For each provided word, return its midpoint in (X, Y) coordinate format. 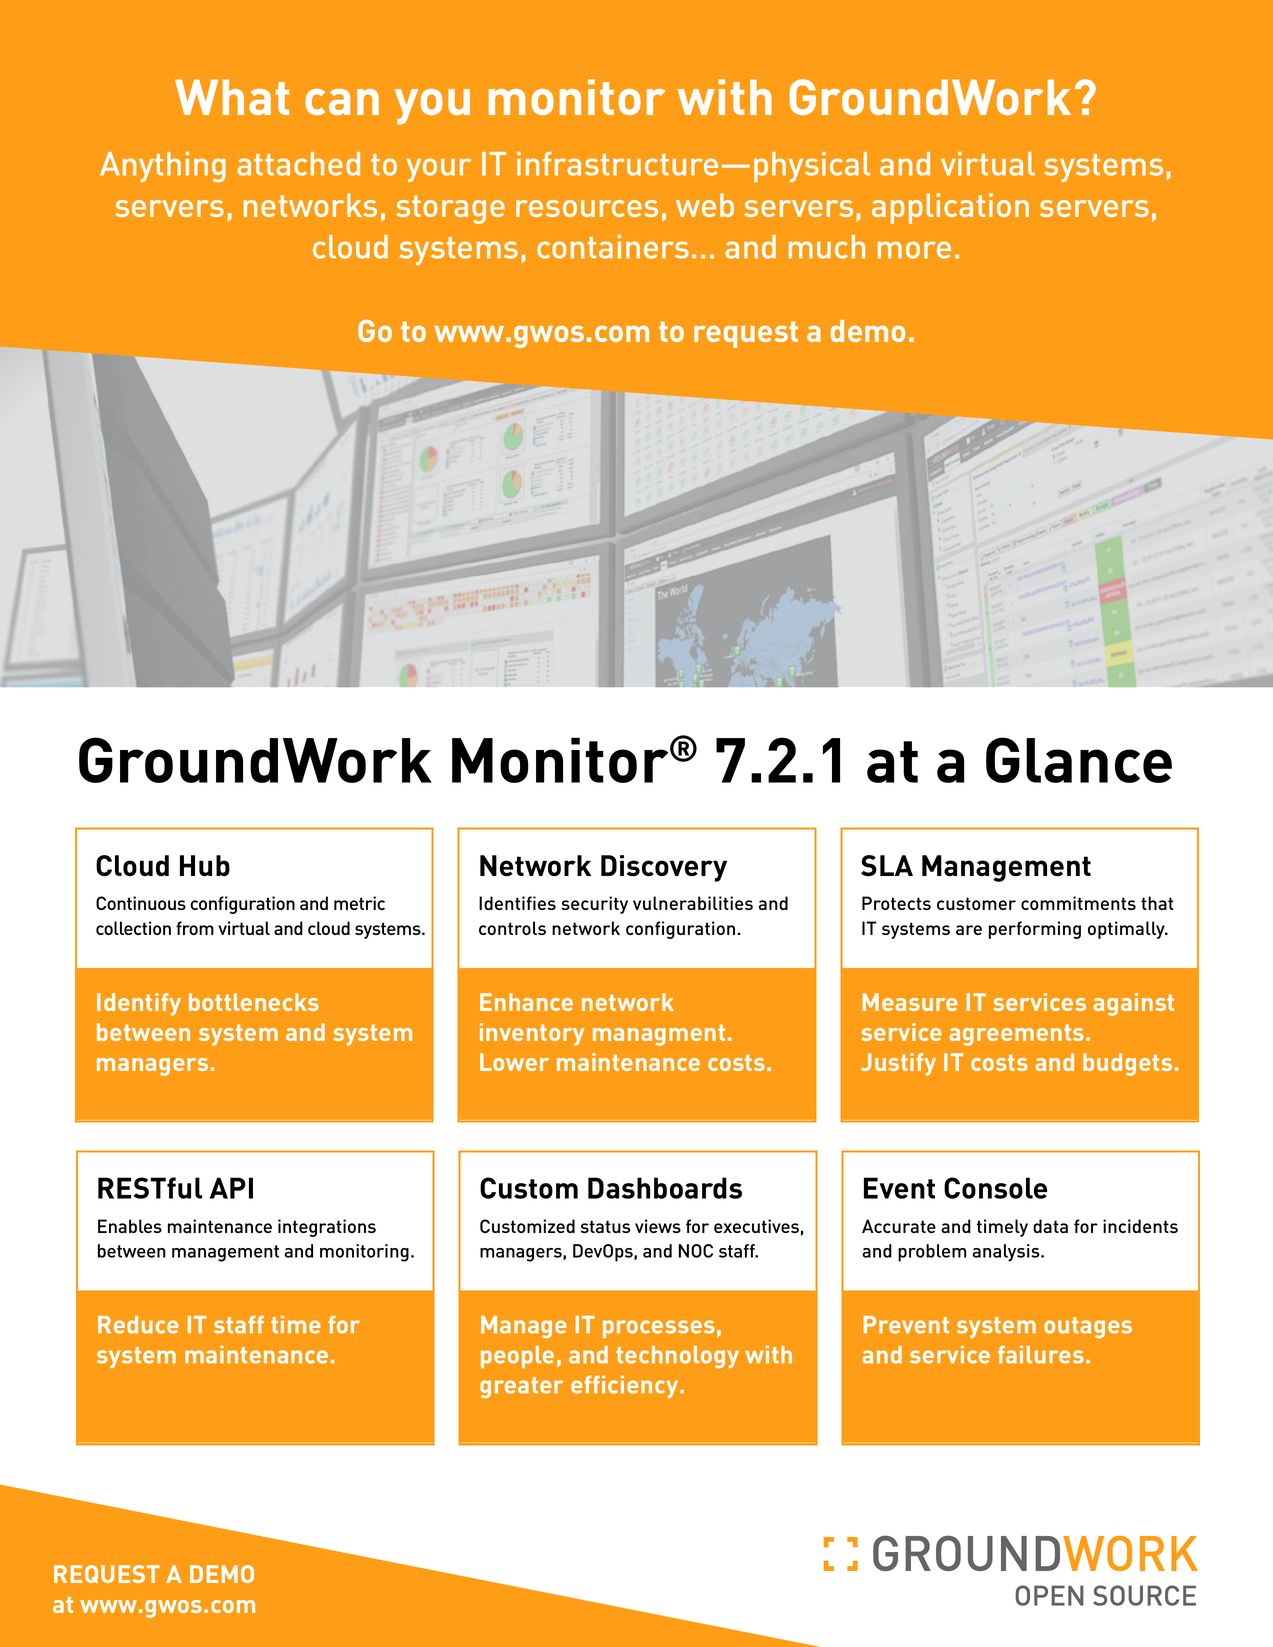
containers (613, 247)
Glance (1079, 760)
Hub (205, 866)
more (914, 250)
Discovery (664, 868)
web (705, 205)
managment (659, 1035)
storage (450, 209)
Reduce (138, 1325)
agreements (1016, 1035)
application (950, 208)
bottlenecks (254, 1002)
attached (298, 164)
